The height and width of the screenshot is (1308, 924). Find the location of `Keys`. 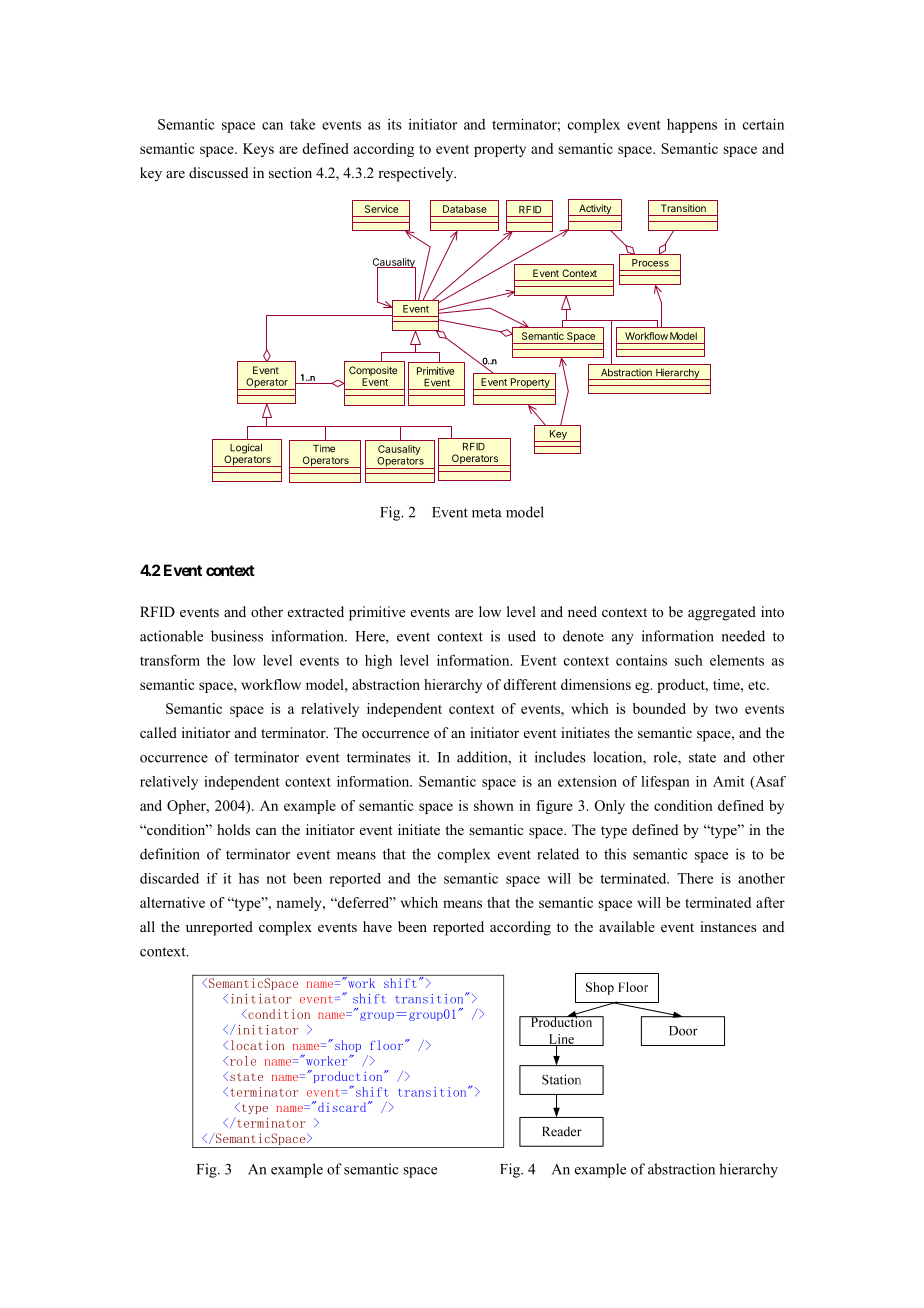

Keys is located at coordinates (258, 150).
